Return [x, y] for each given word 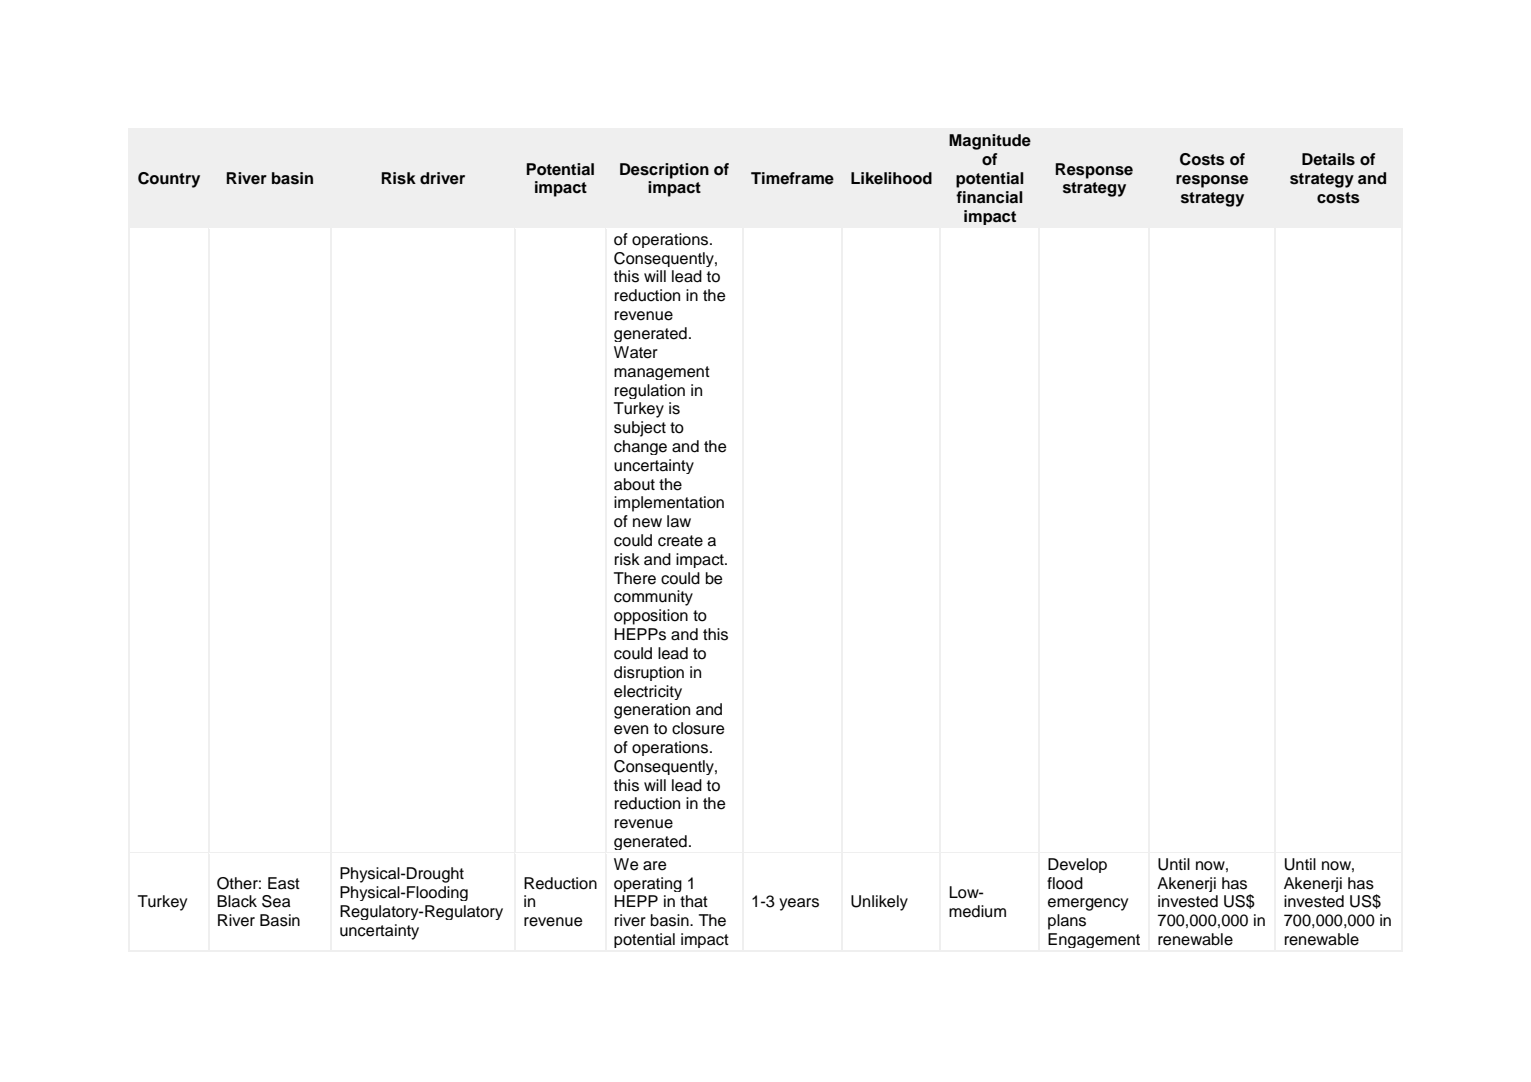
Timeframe [792, 178]
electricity [648, 692]
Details [1328, 159]
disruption [649, 673]
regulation [650, 391]
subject [640, 429]
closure [698, 728]
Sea [276, 901]
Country [169, 180]
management [662, 373]
